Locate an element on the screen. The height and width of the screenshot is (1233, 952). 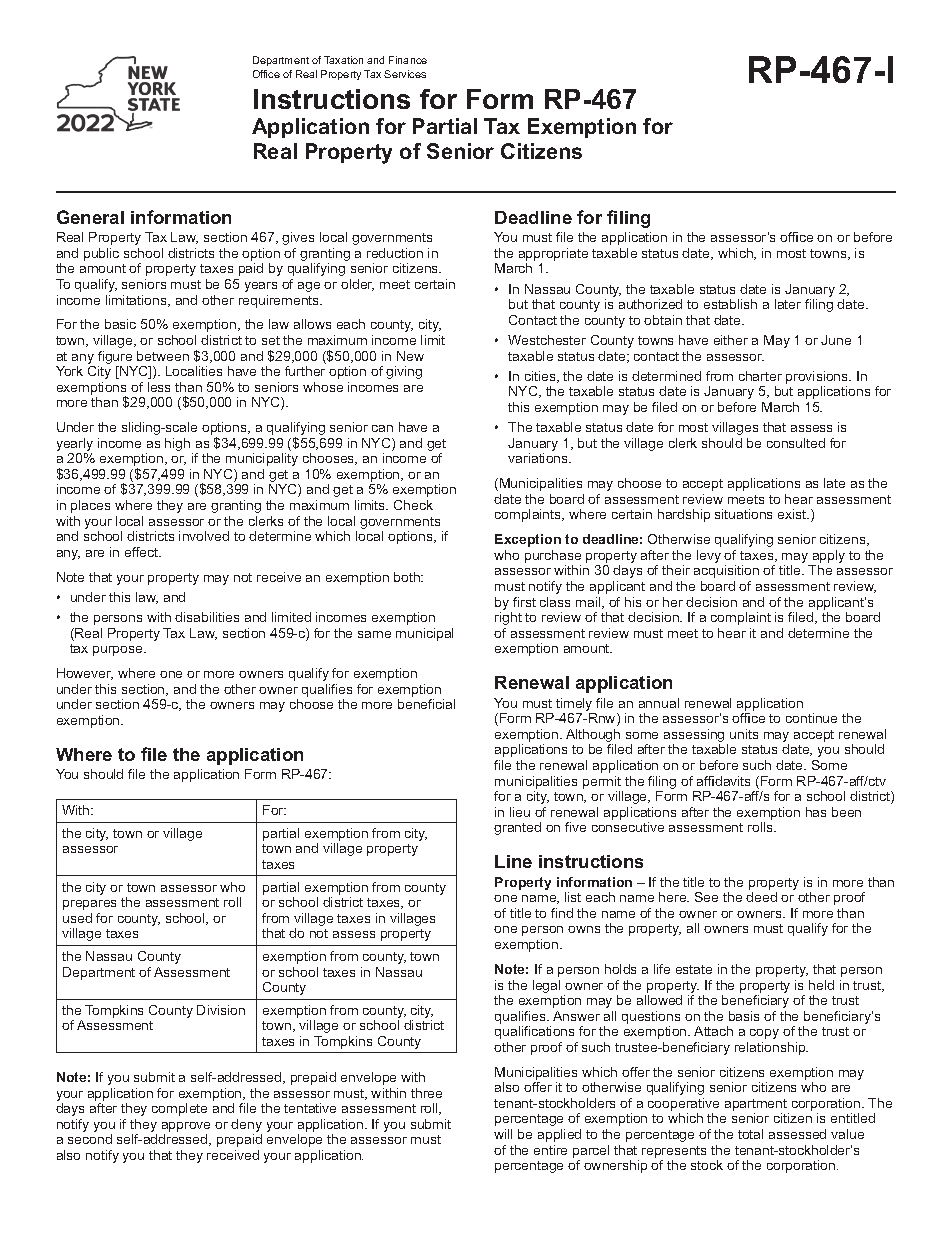
establish is located at coordinates (730, 304).
